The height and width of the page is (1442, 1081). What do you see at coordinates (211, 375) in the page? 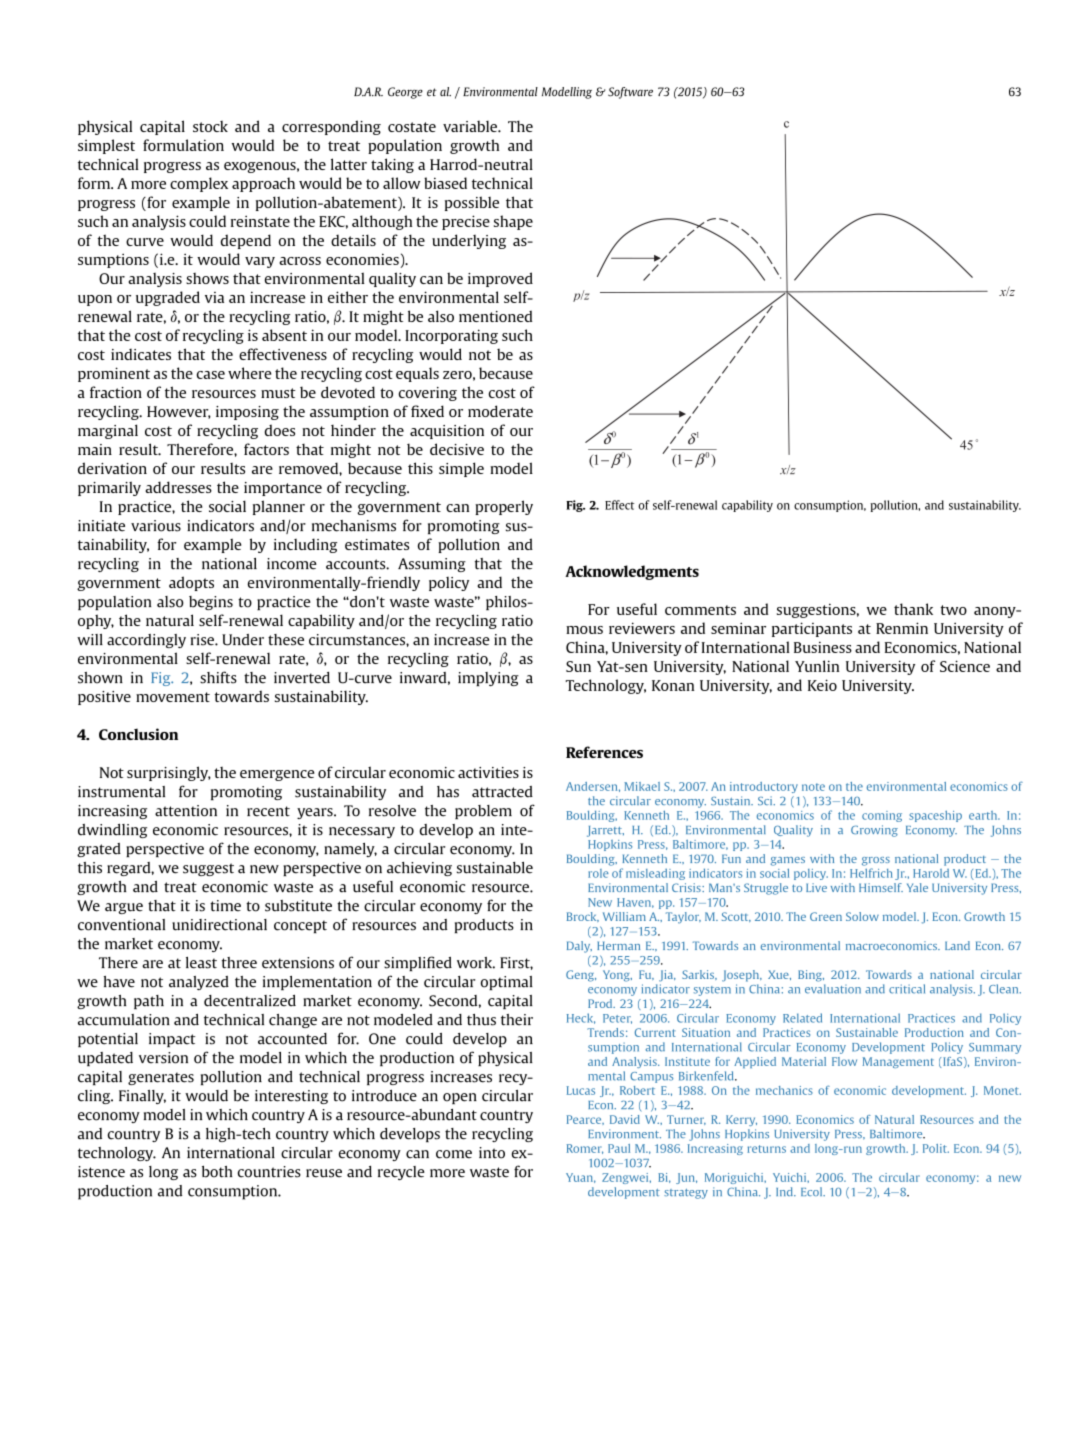
I see `case` at bounding box center [211, 375].
